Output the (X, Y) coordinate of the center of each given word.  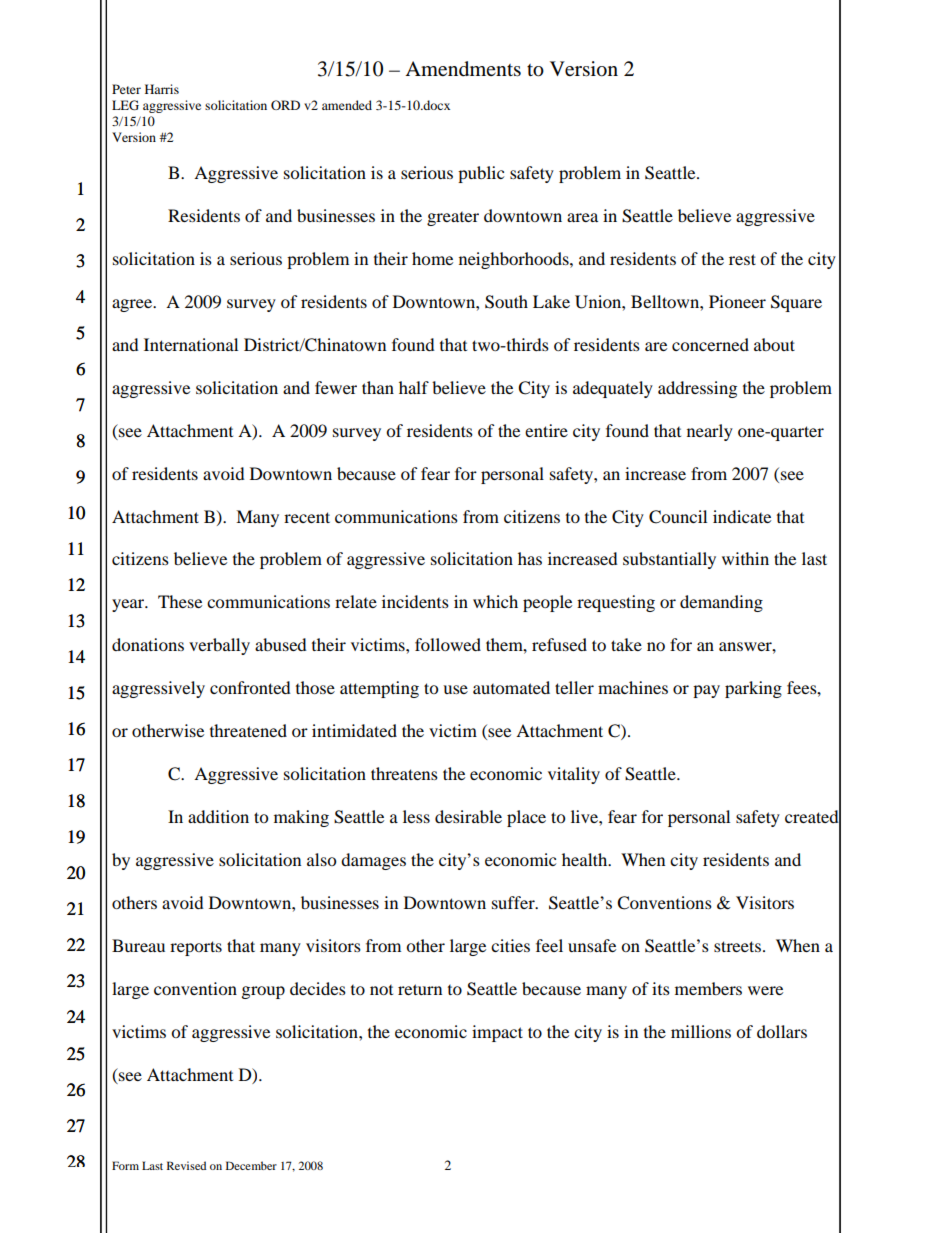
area (582, 217)
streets (737, 946)
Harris (162, 89)
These (180, 601)
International (191, 344)
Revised (186, 1165)
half (414, 387)
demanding (721, 603)
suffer (514, 902)
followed (448, 644)
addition (218, 816)
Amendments (463, 69)
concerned (710, 344)
